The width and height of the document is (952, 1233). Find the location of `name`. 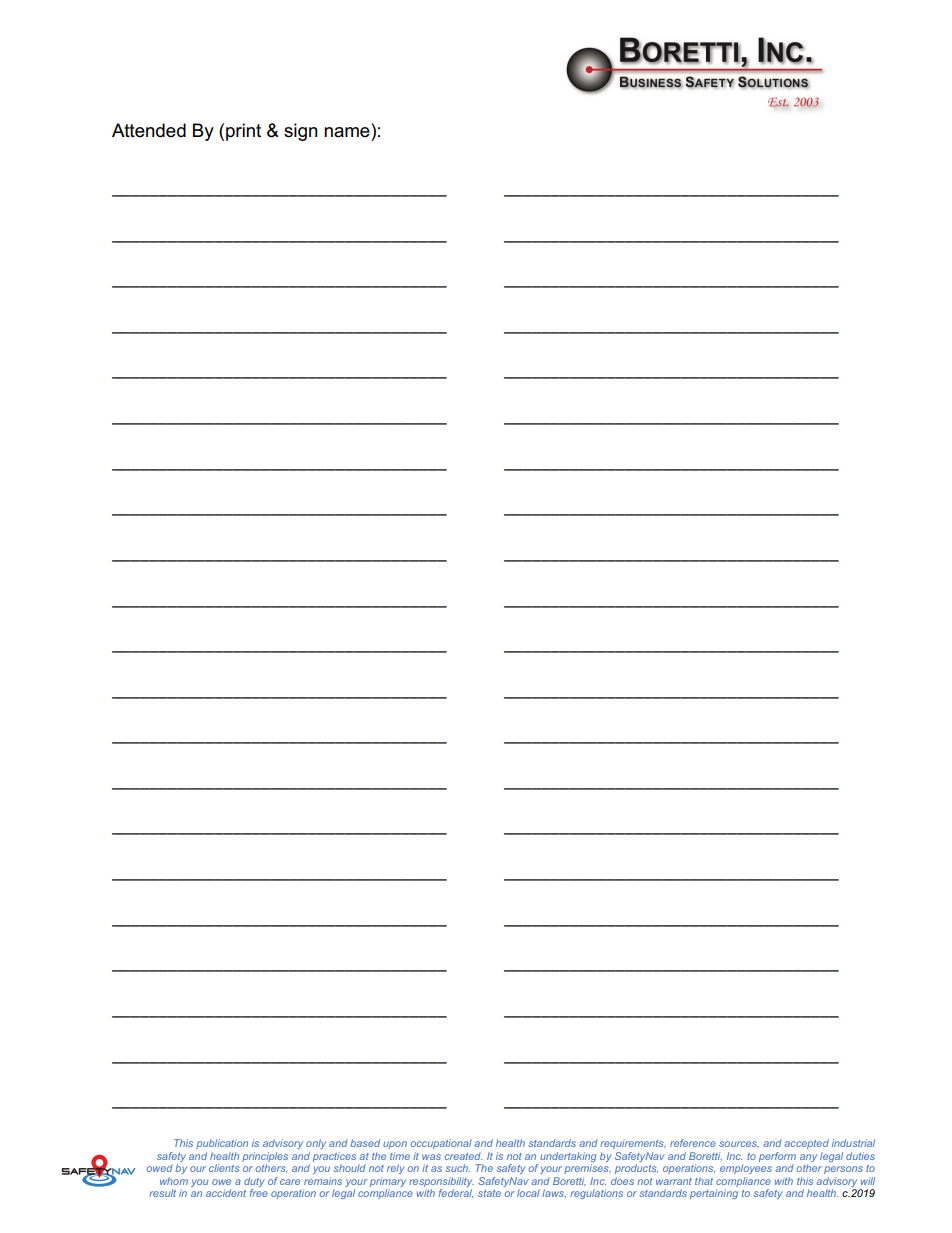

name is located at coordinates (347, 132).
